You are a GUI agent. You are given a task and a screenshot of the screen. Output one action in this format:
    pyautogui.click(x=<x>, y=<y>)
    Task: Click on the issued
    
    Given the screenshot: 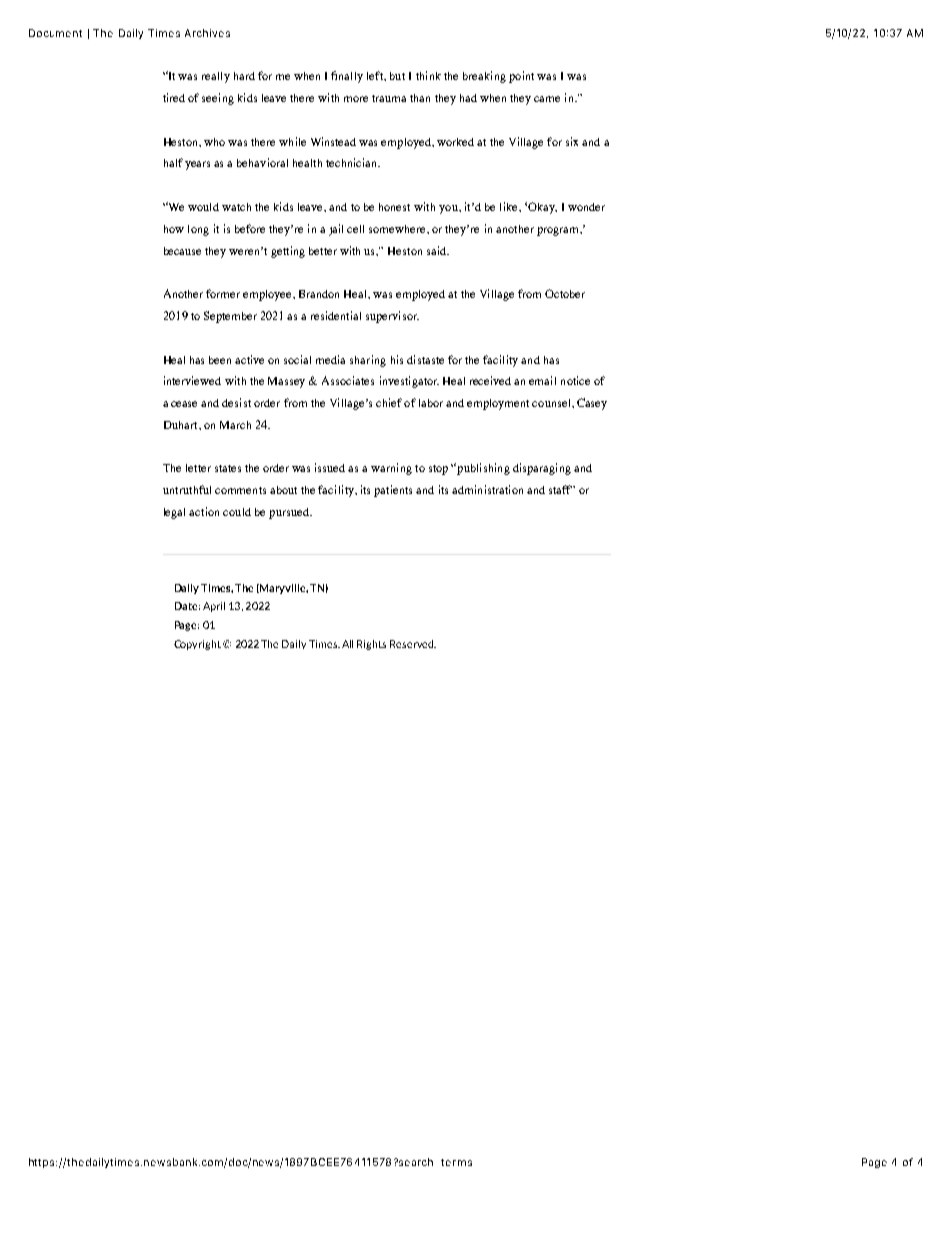 What is the action you would take?
    pyautogui.click(x=330, y=467)
